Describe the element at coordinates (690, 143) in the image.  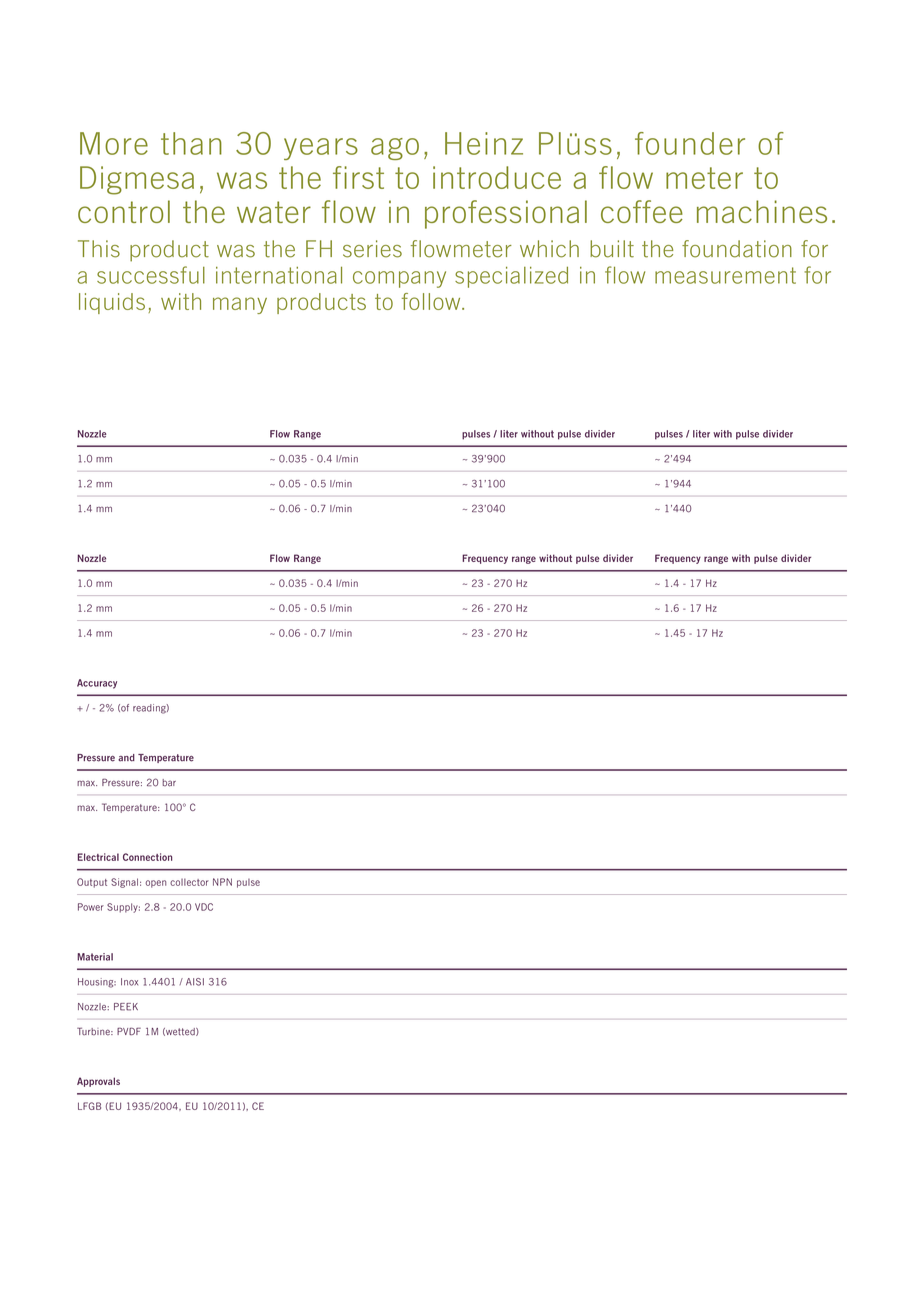
I see `founder` at that location.
